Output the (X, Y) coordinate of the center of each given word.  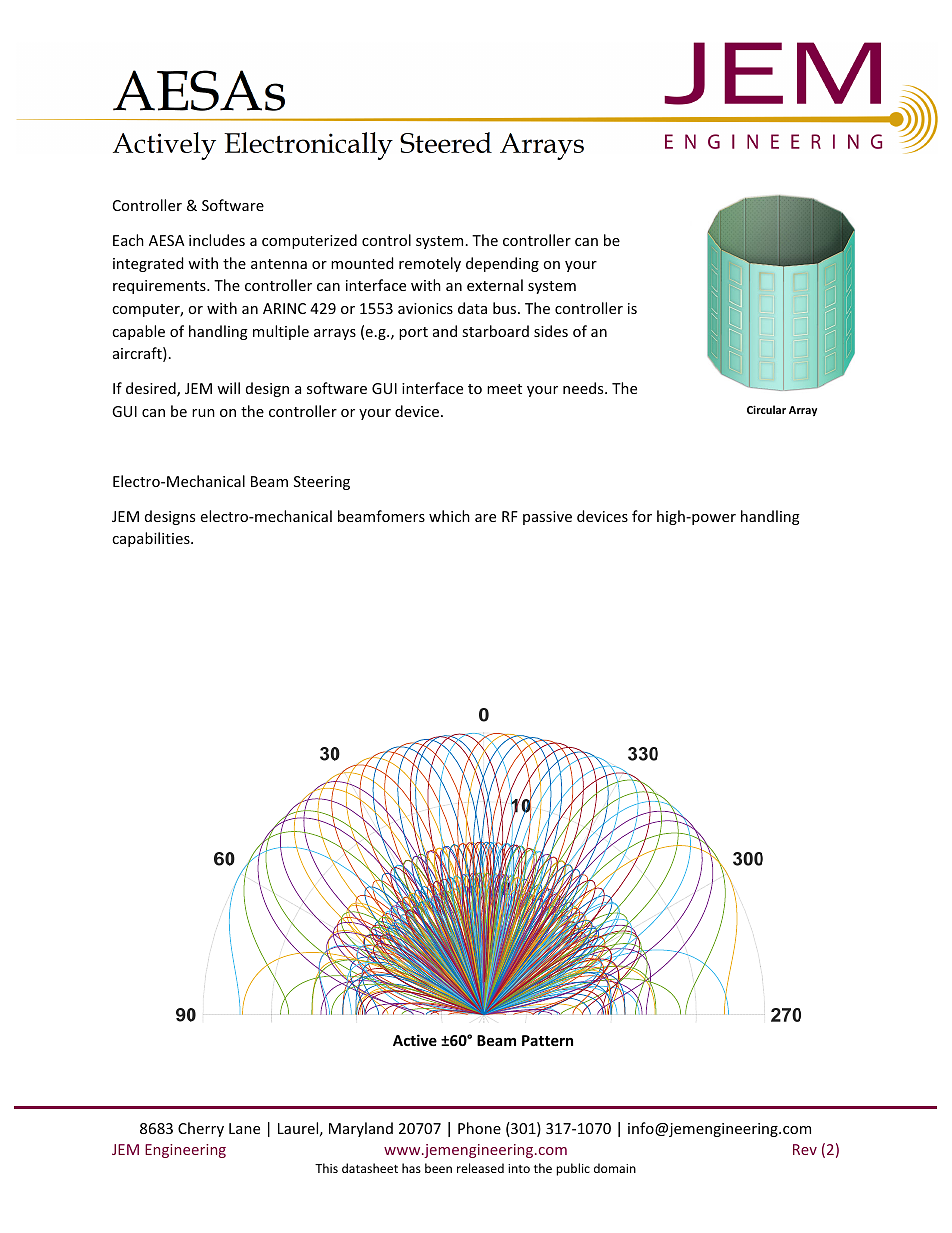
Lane (244, 1128)
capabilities (152, 539)
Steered (446, 142)
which (449, 516)
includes (217, 240)
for (642, 516)
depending (502, 264)
